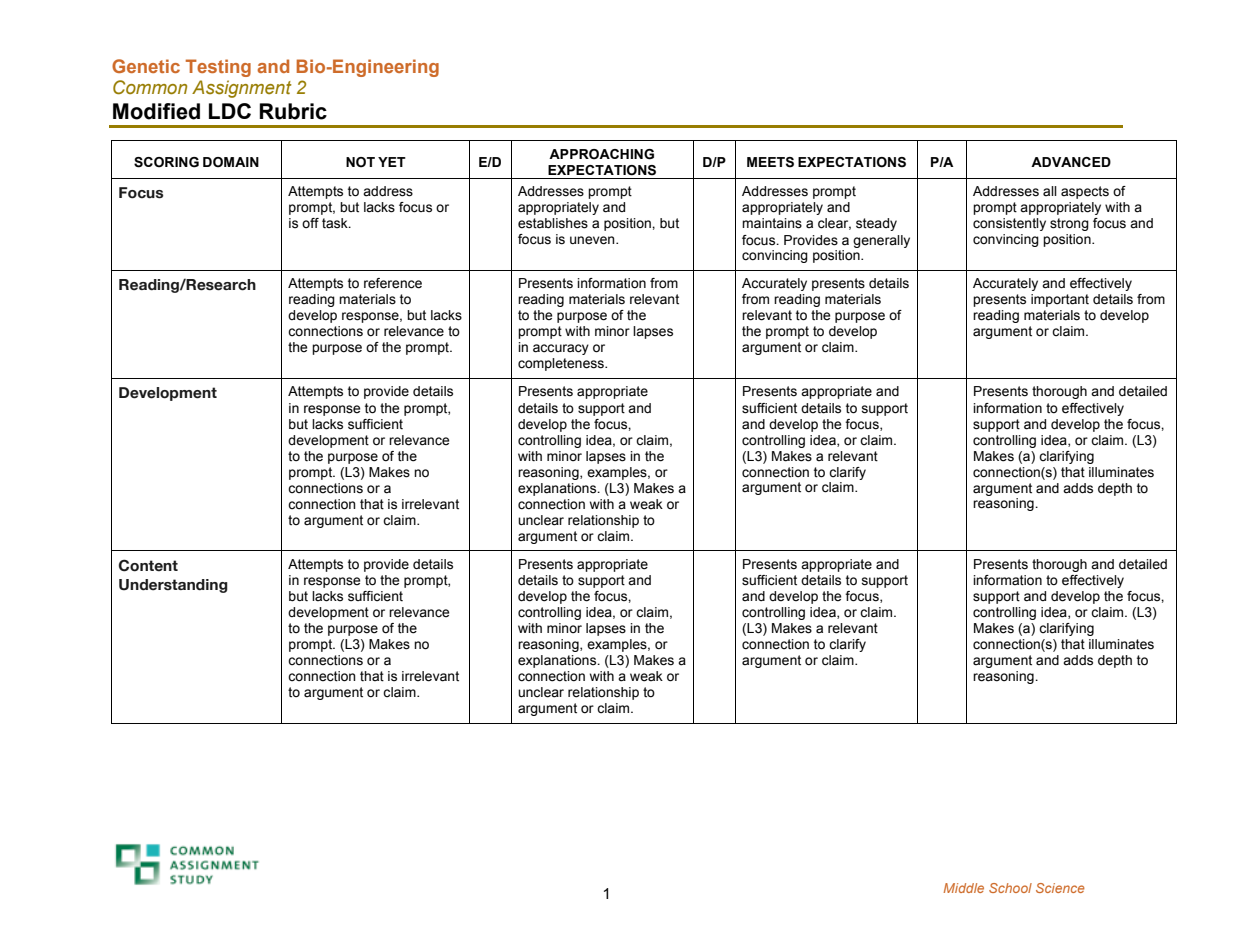  What do you see at coordinates (1071, 162) in the page?
I see `ADVANCED` at bounding box center [1071, 162].
